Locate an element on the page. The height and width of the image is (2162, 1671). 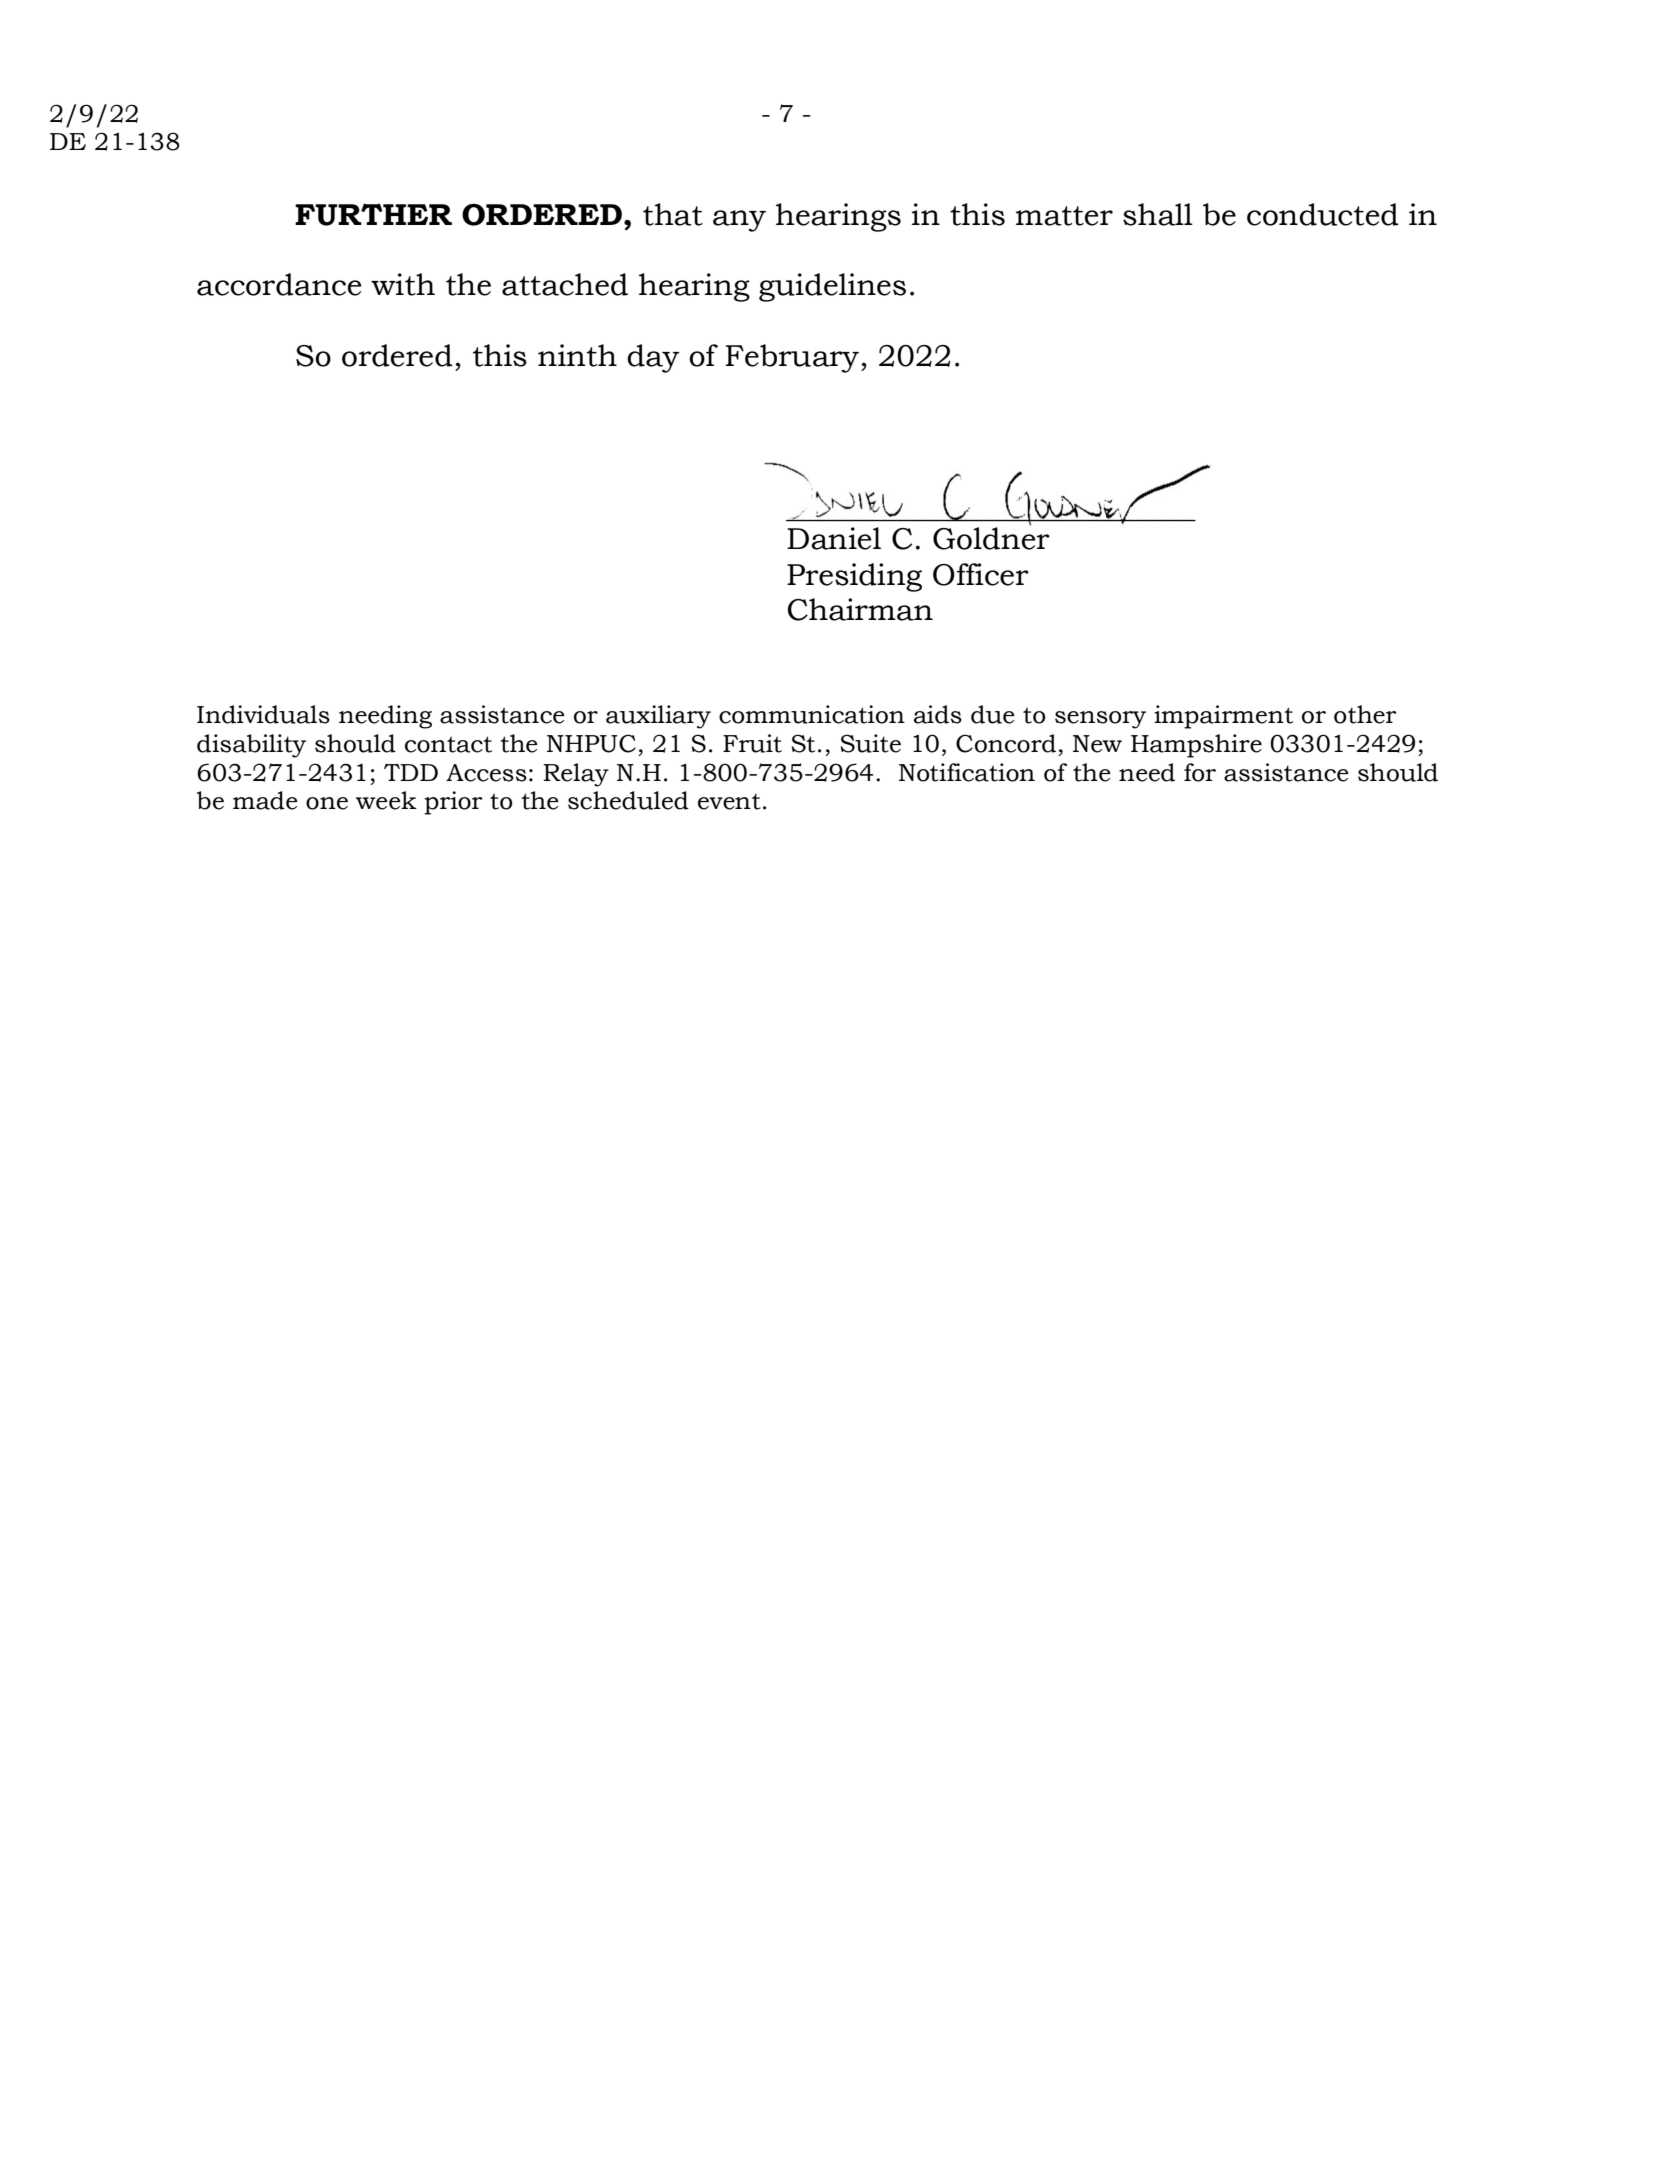
Presiding is located at coordinates (854, 577).
